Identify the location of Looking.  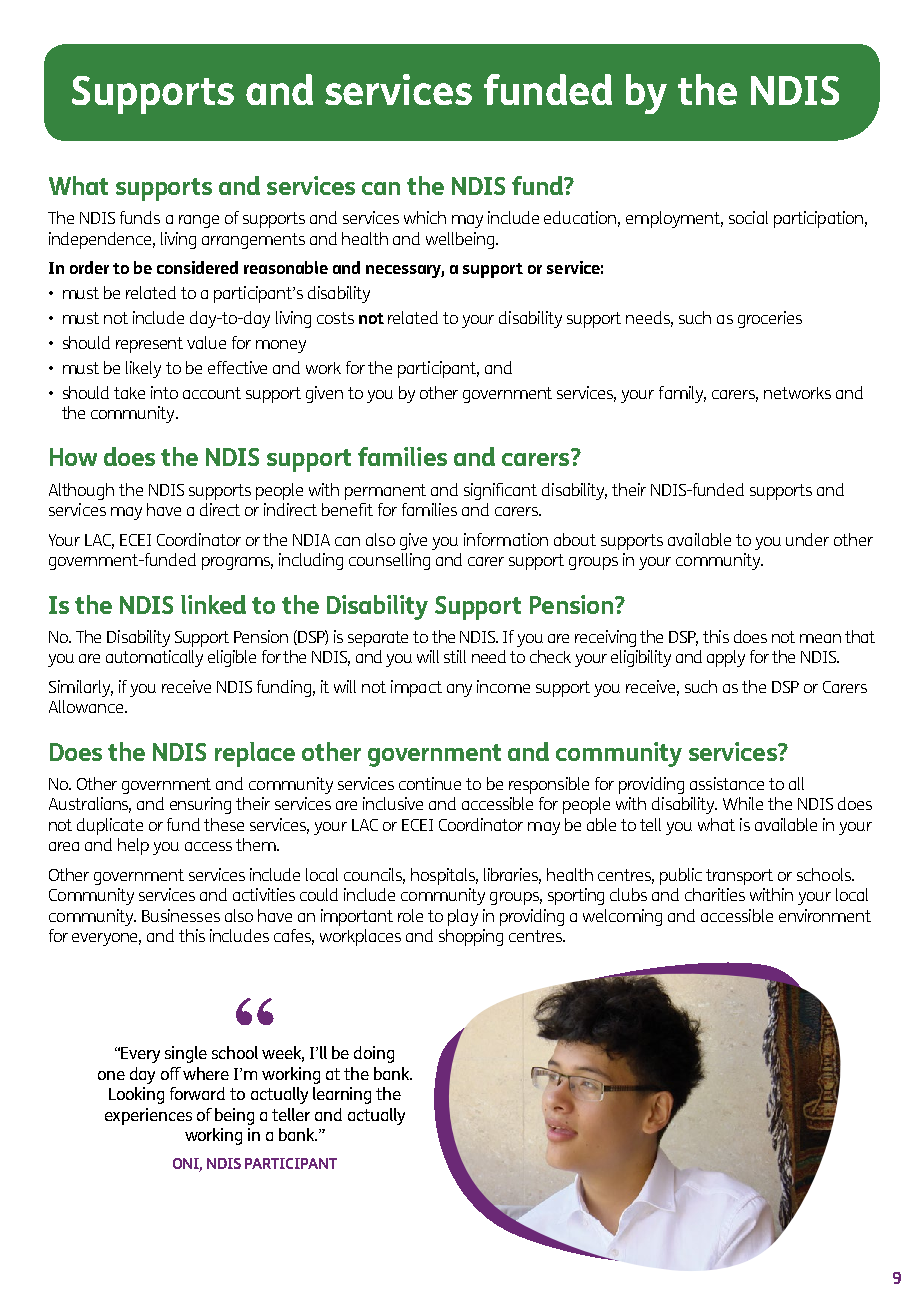
(136, 1095).
